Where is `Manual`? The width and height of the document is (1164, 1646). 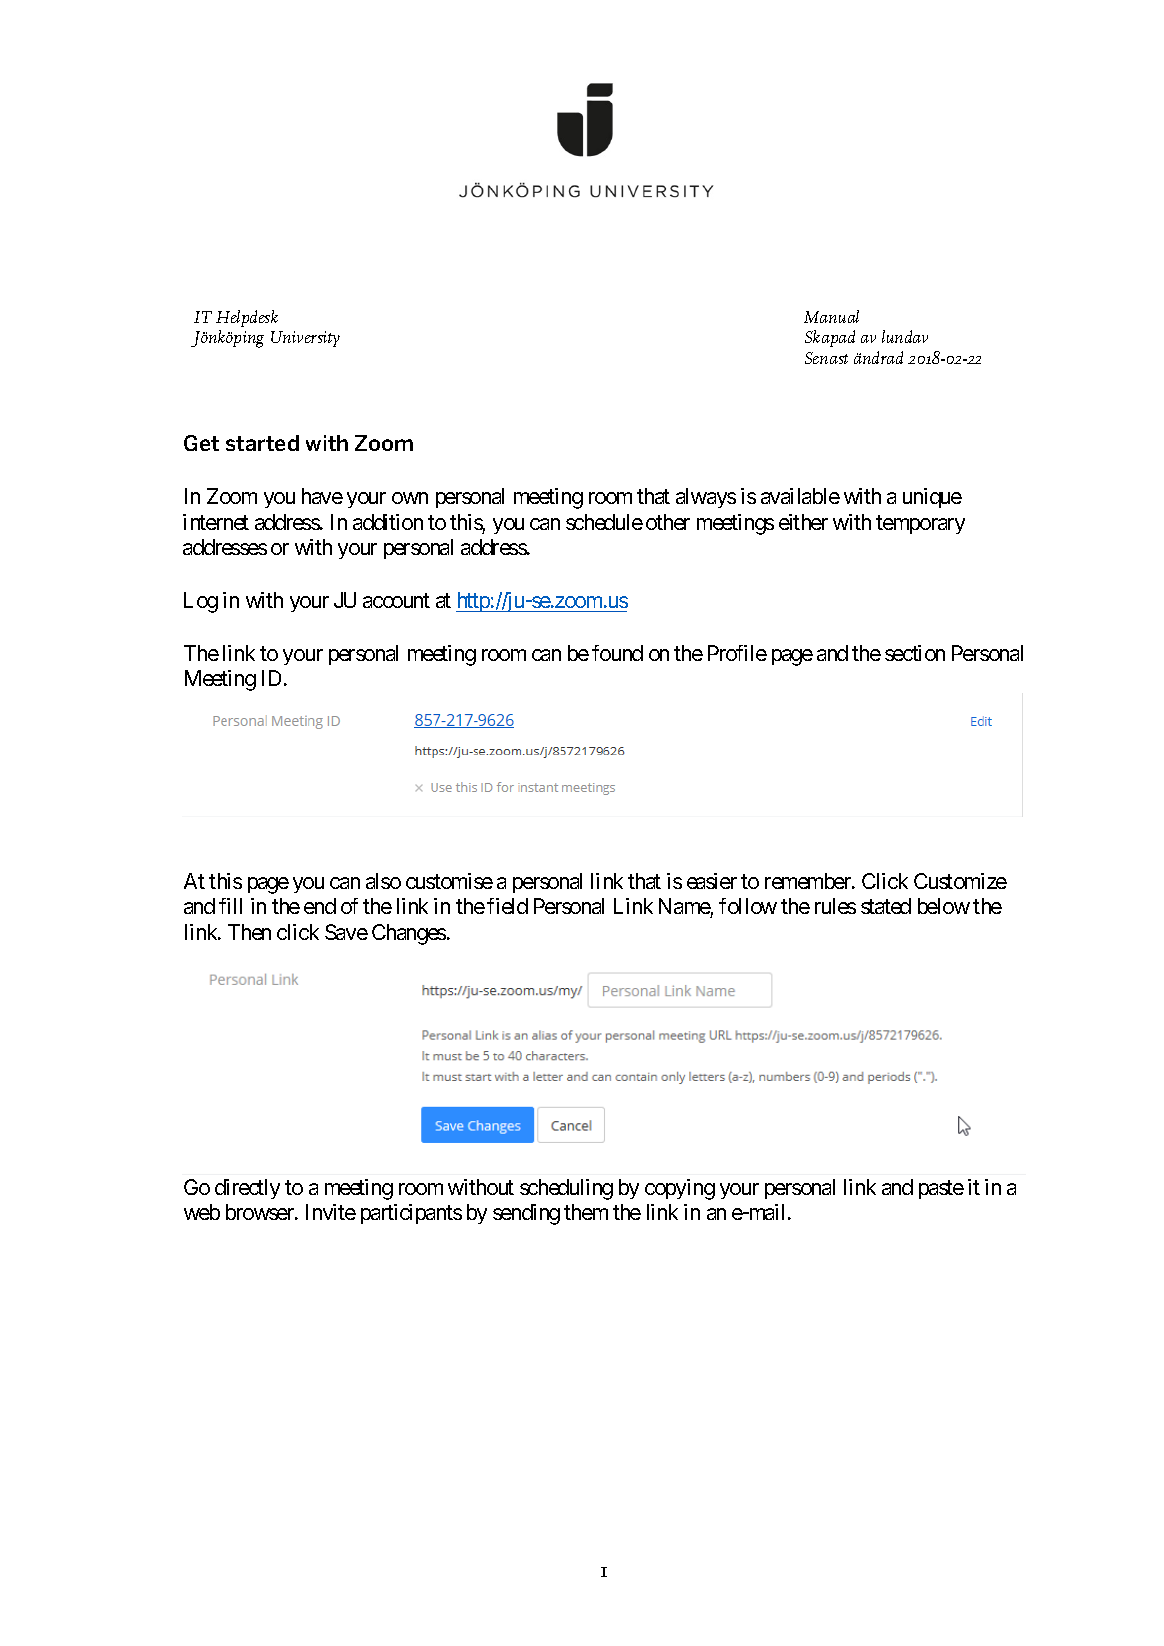
Manual is located at coordinates (831, 316).
